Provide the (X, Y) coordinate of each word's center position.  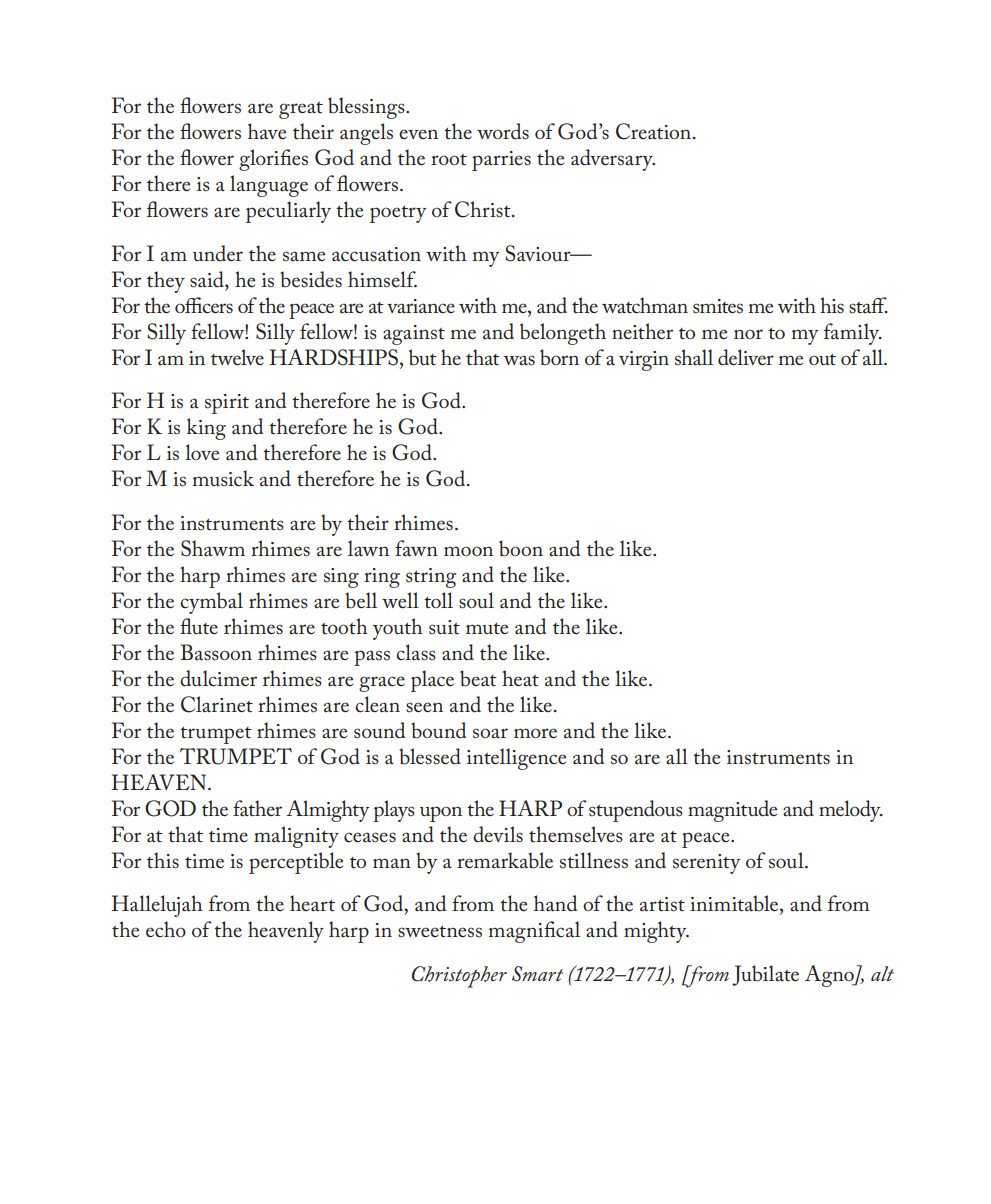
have (267, 131)
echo (166, 929)
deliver (746, 357)
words (503, 131)
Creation (653, 131)
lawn (368, 548)
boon (521, 548)
